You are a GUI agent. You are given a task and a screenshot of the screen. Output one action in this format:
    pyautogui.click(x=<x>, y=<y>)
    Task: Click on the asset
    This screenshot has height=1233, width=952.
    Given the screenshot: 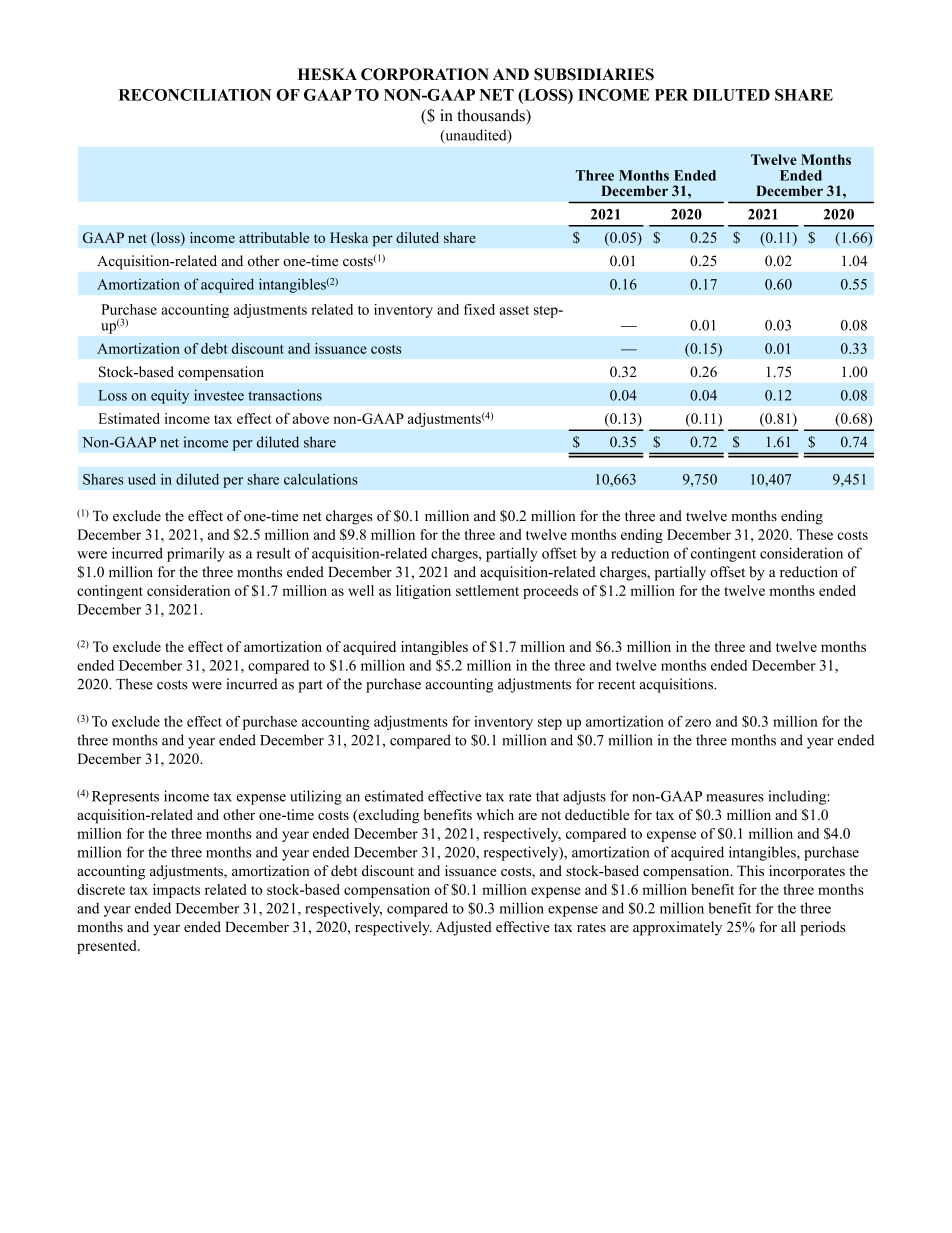 What is the action you would take?
    pyautogui.click(x=514, y=310)
